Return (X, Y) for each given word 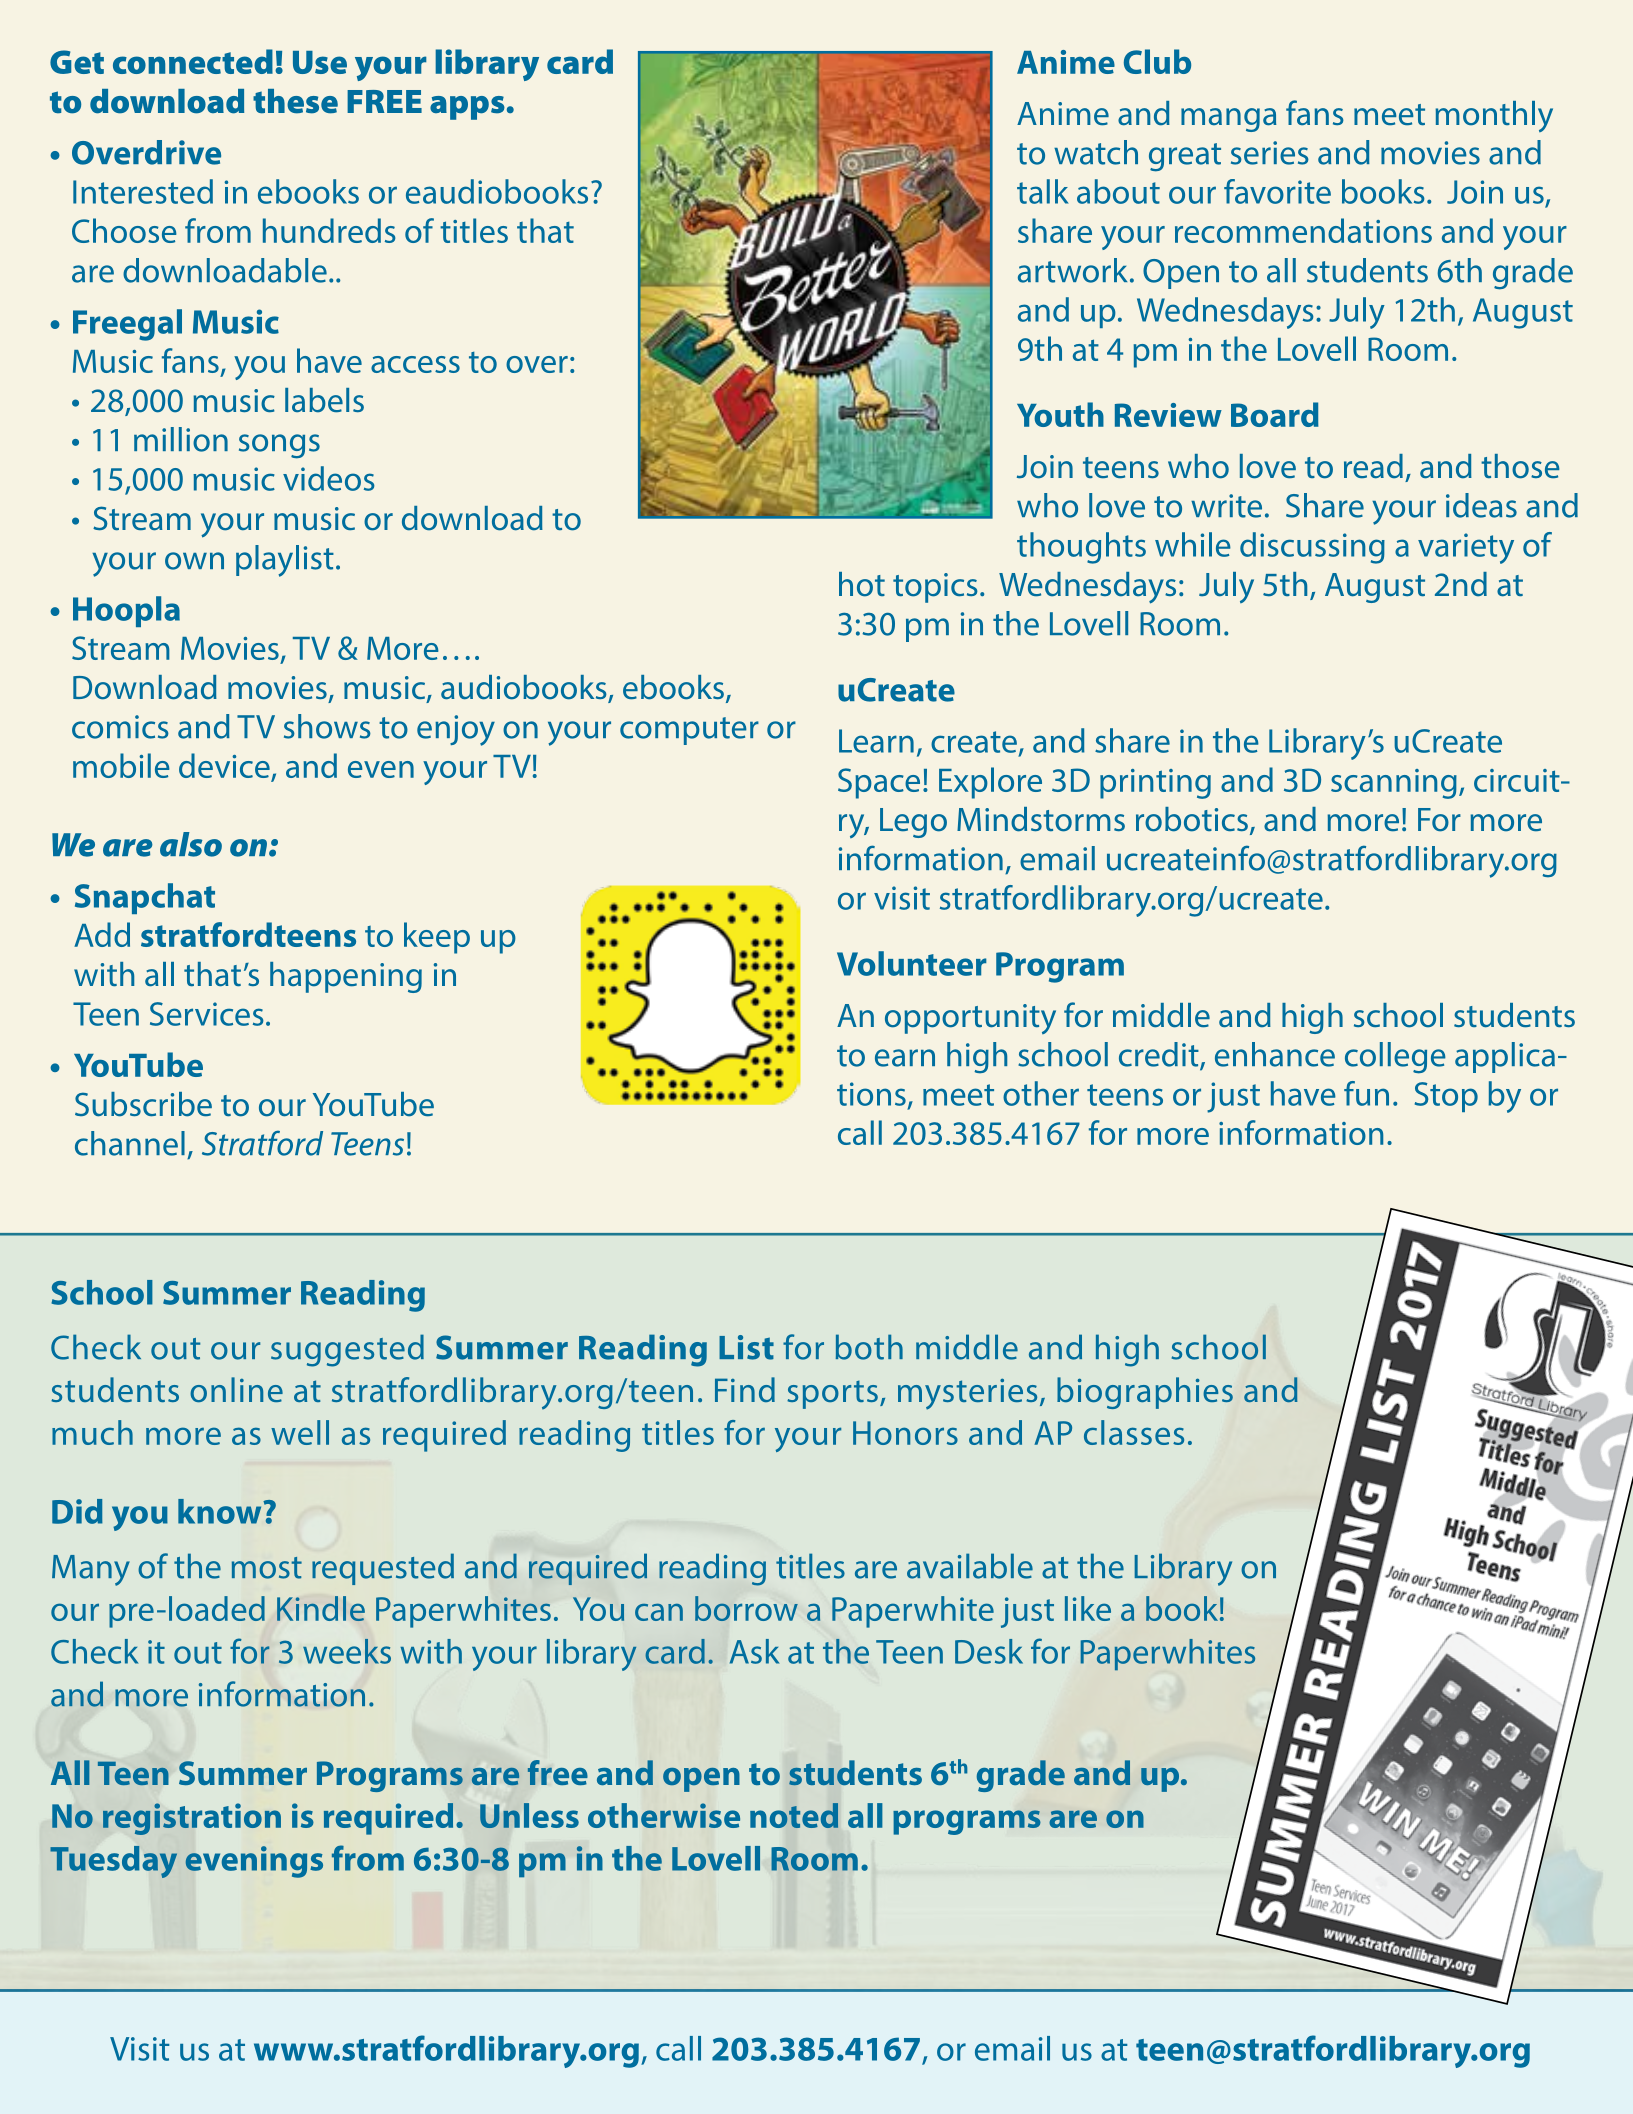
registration (192, 1819)
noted (794, 1815)
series (1270, 153)
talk (1043, 191)
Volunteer (912, 963)
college (1395, 1058)
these (295, 101)
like (1088, 1608)
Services (207, 1014)
